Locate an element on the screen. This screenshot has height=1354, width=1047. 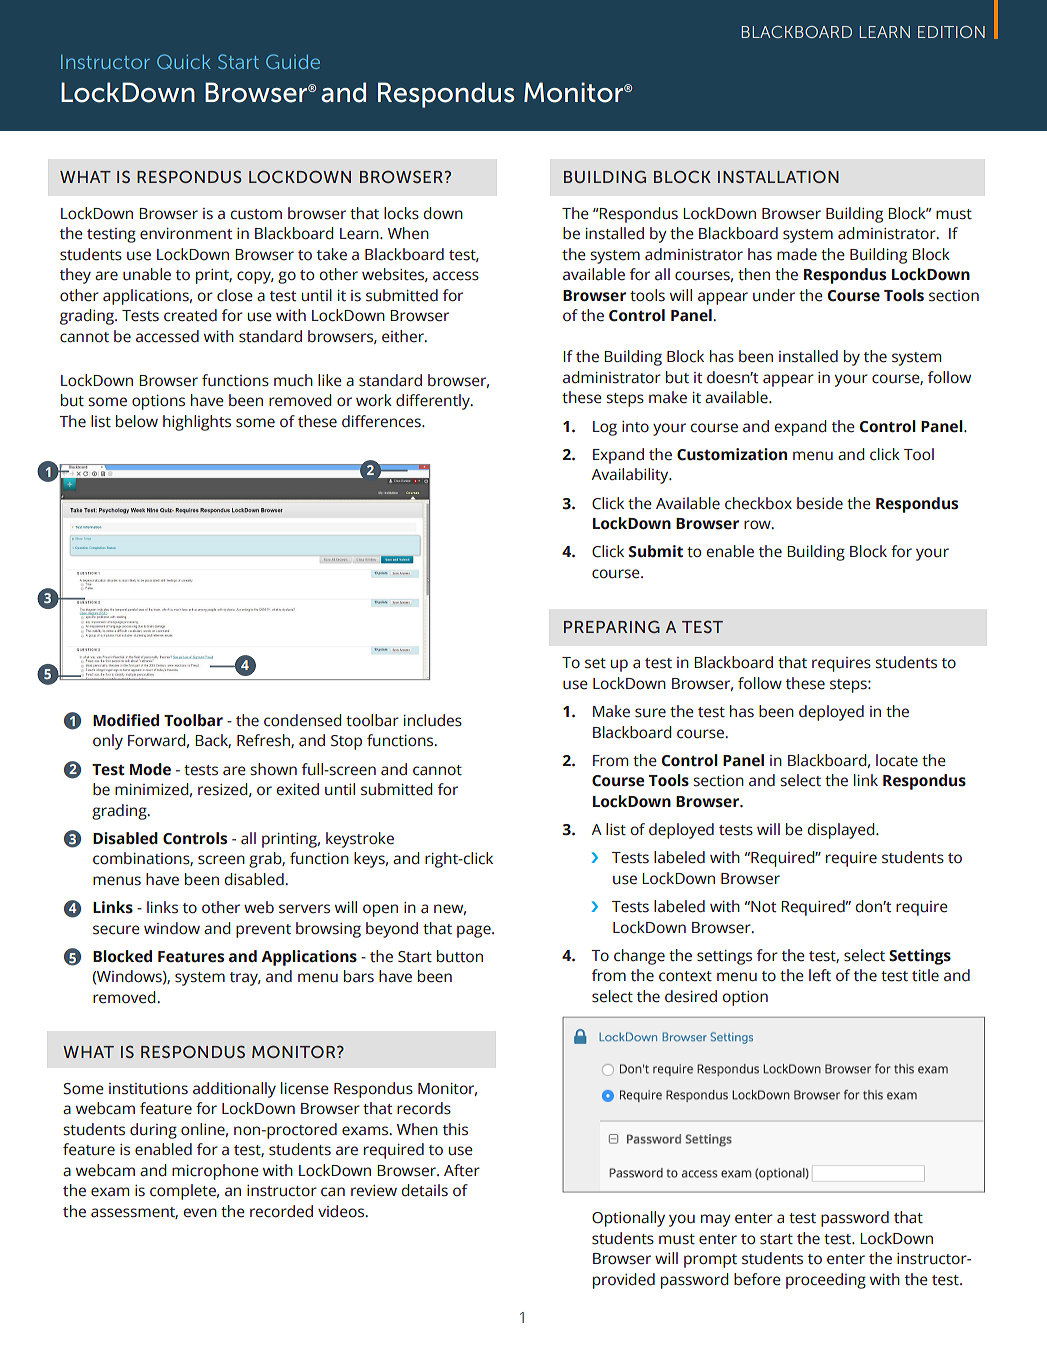
locate is located at coordinates (897, 760).
